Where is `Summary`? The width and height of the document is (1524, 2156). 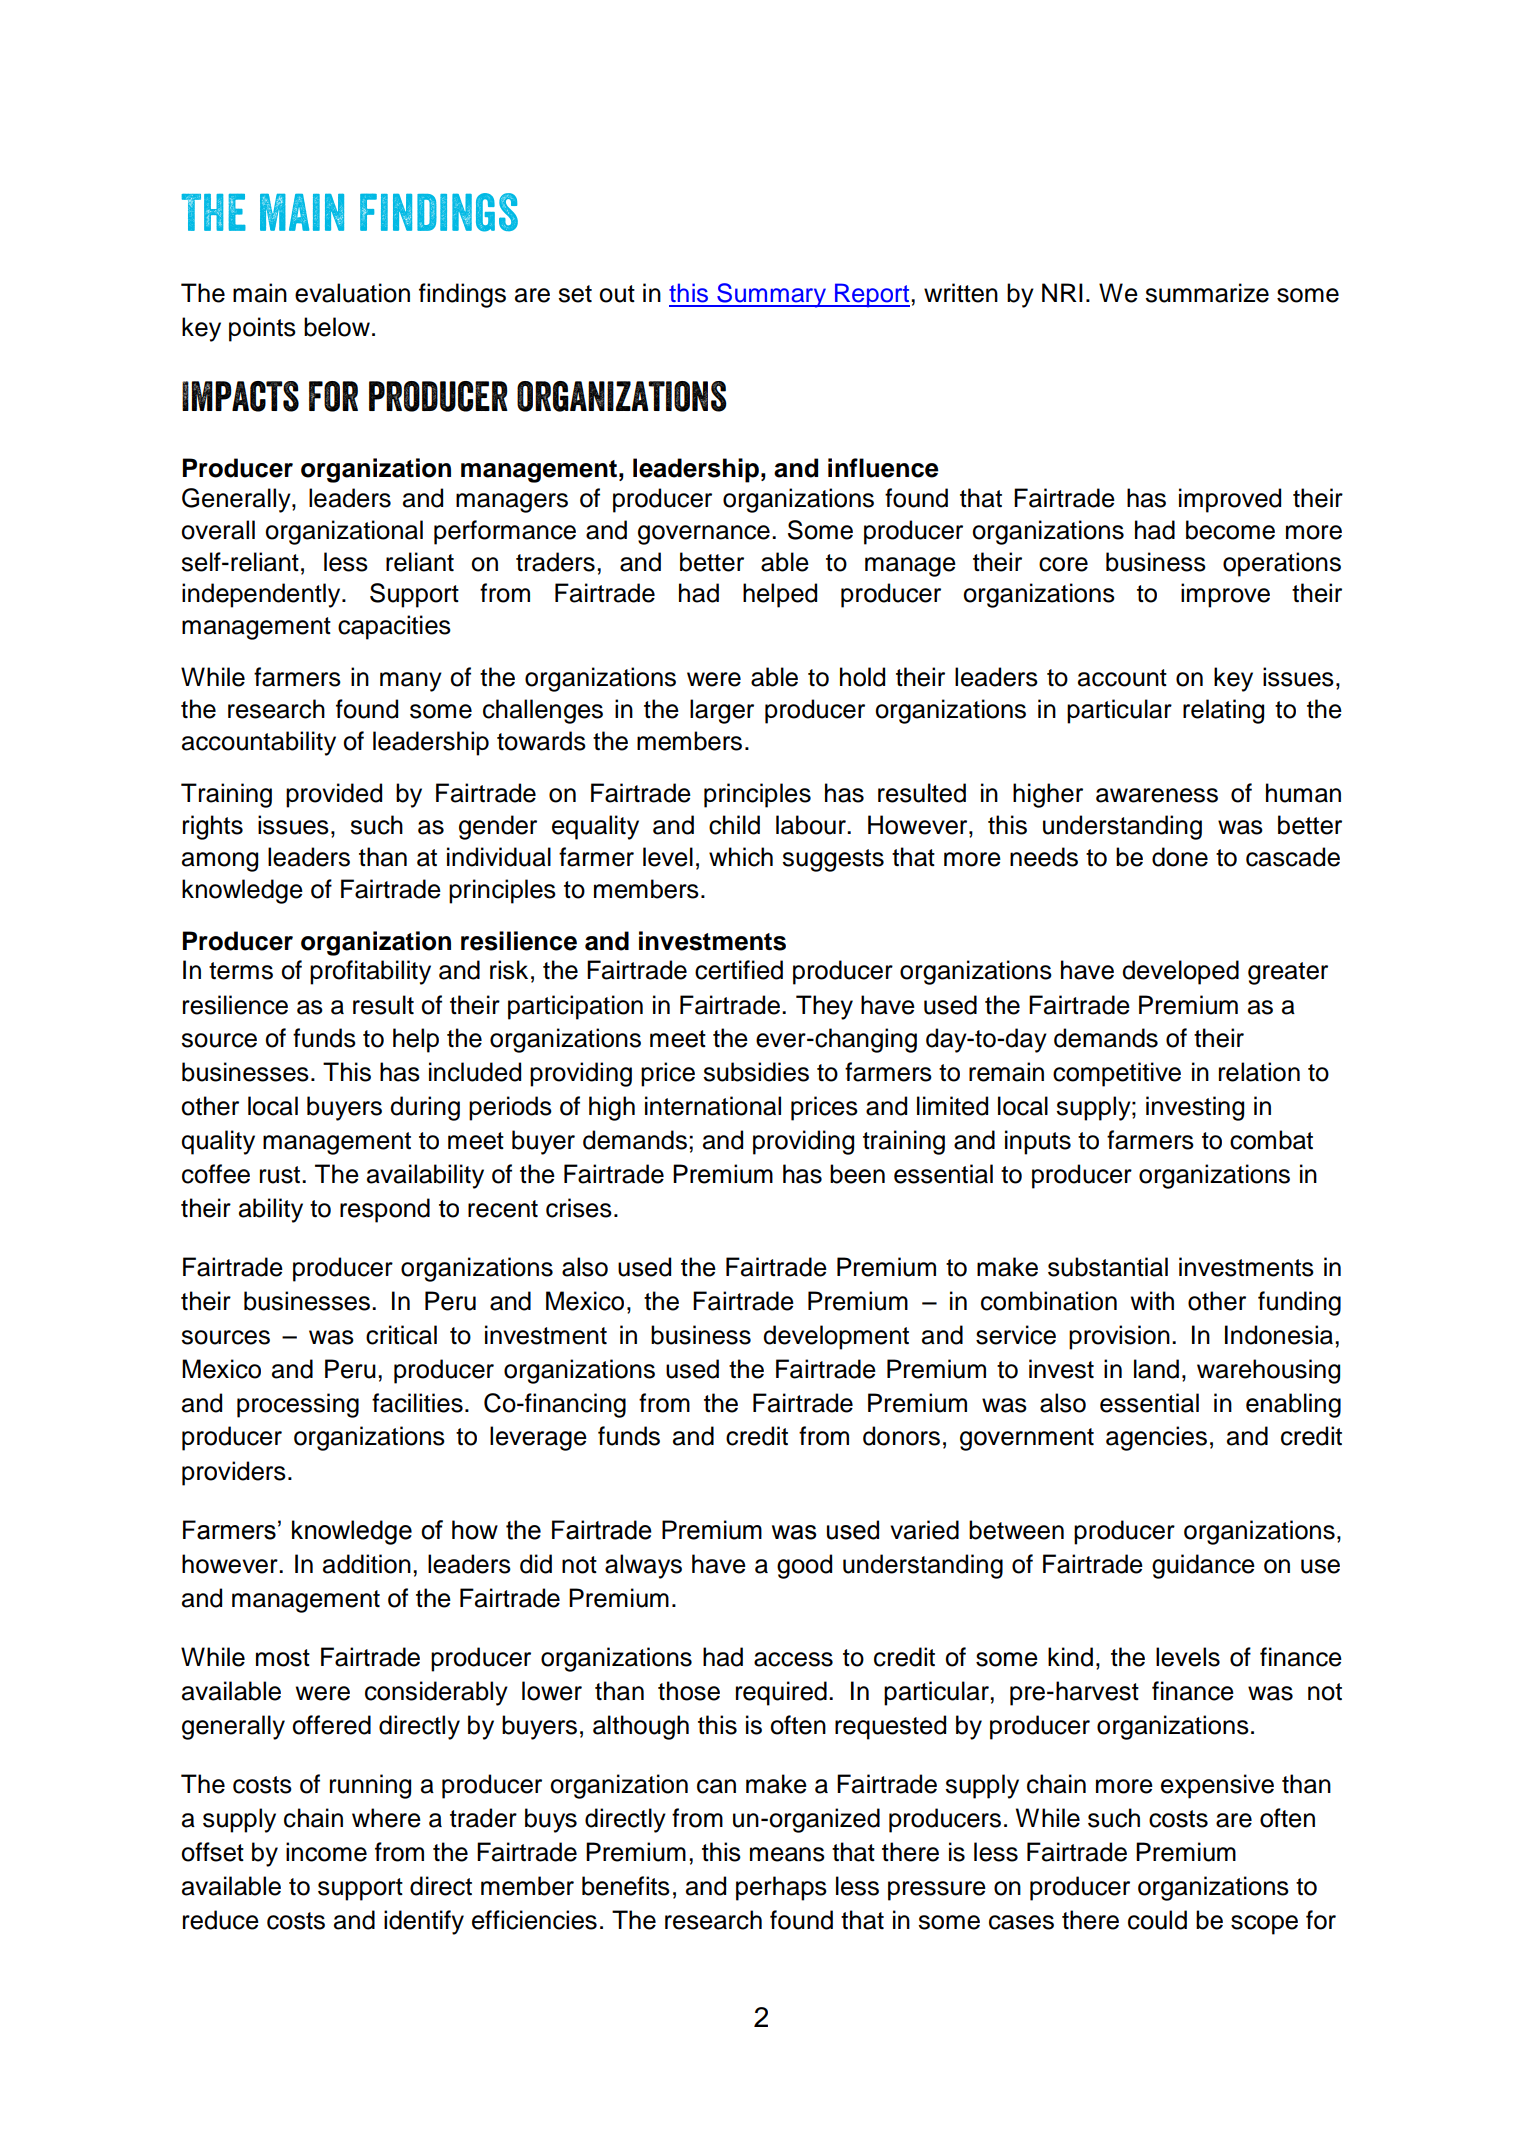
Summary is located at coordinates (771, 295).
